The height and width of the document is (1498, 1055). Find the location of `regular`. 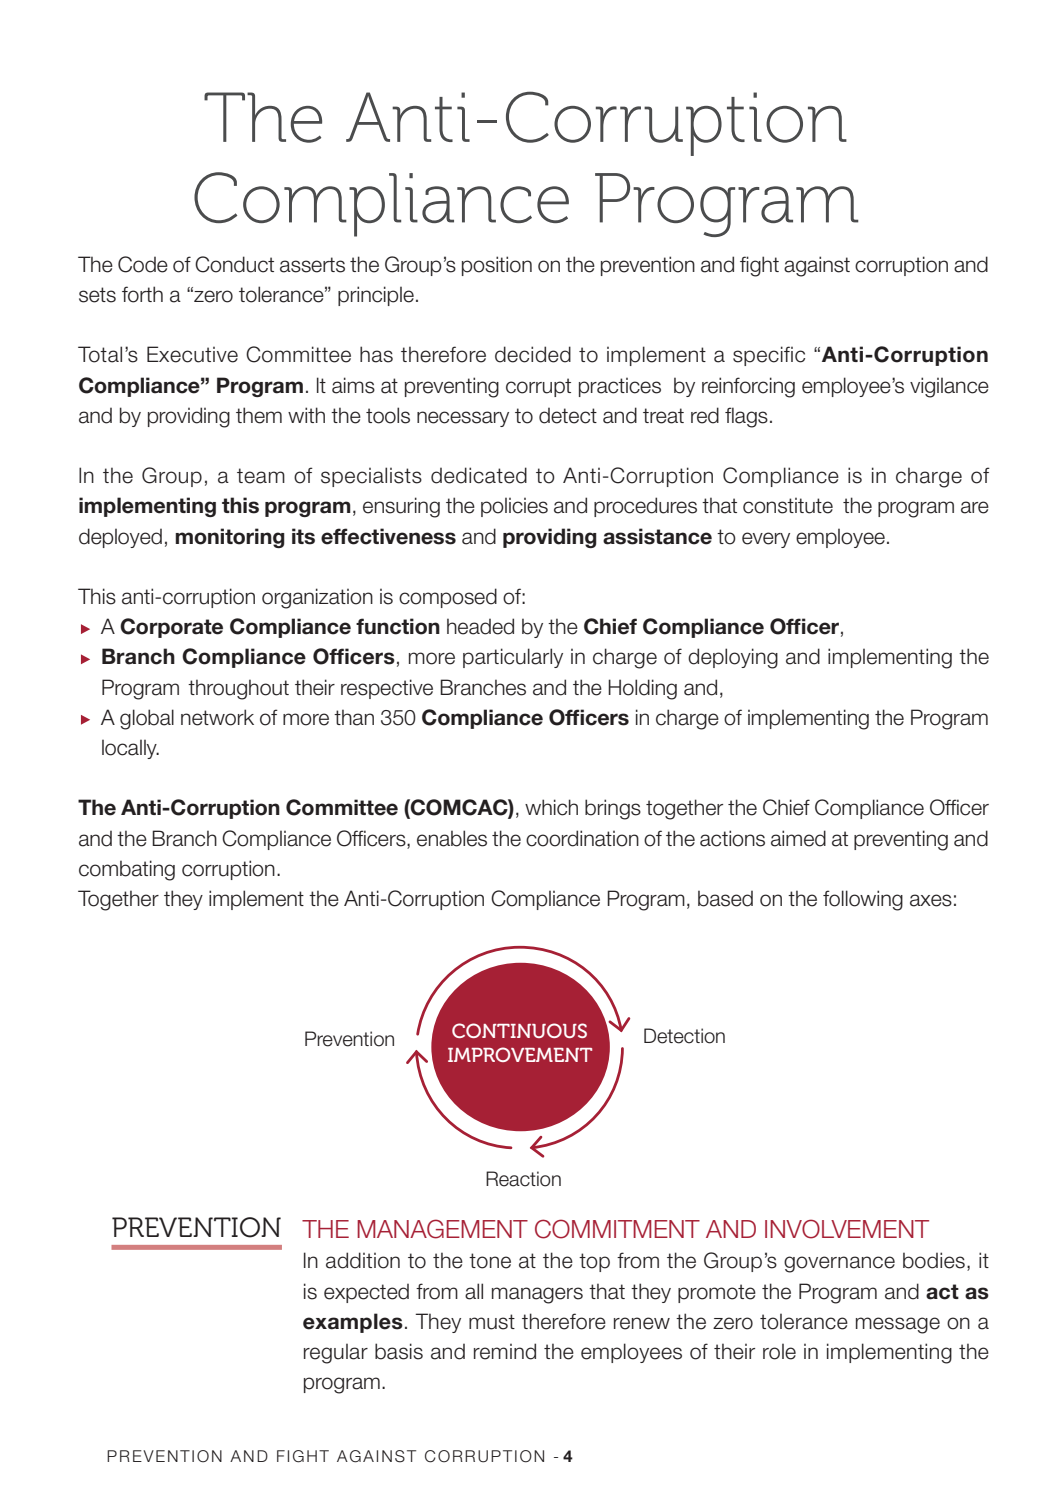

regular is located at coordinates (336, 1353).
